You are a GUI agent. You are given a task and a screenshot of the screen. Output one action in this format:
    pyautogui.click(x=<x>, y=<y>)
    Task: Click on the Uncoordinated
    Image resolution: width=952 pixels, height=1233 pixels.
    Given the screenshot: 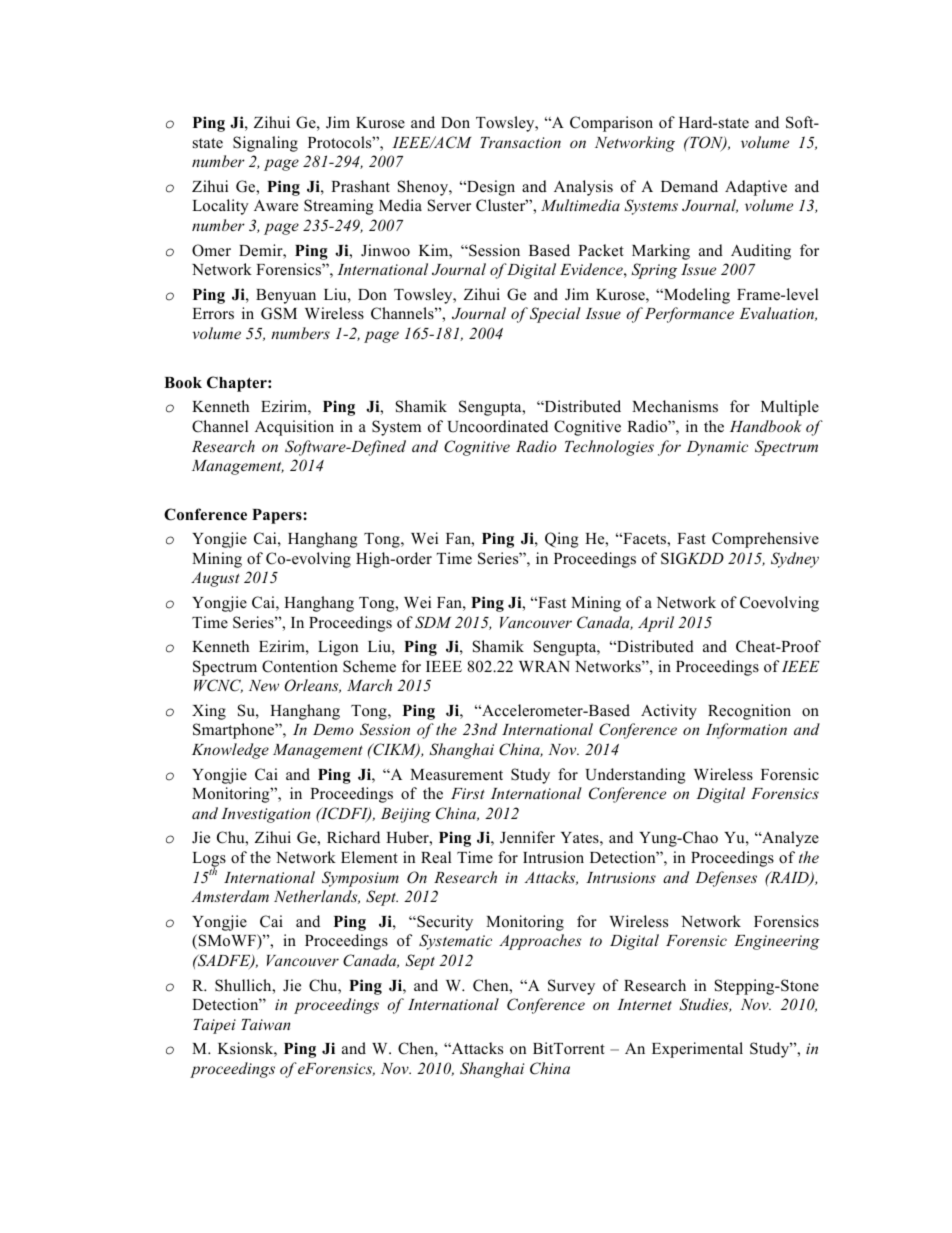 What is the action you would take?
    pyautogui.click(x=498, y=426)
